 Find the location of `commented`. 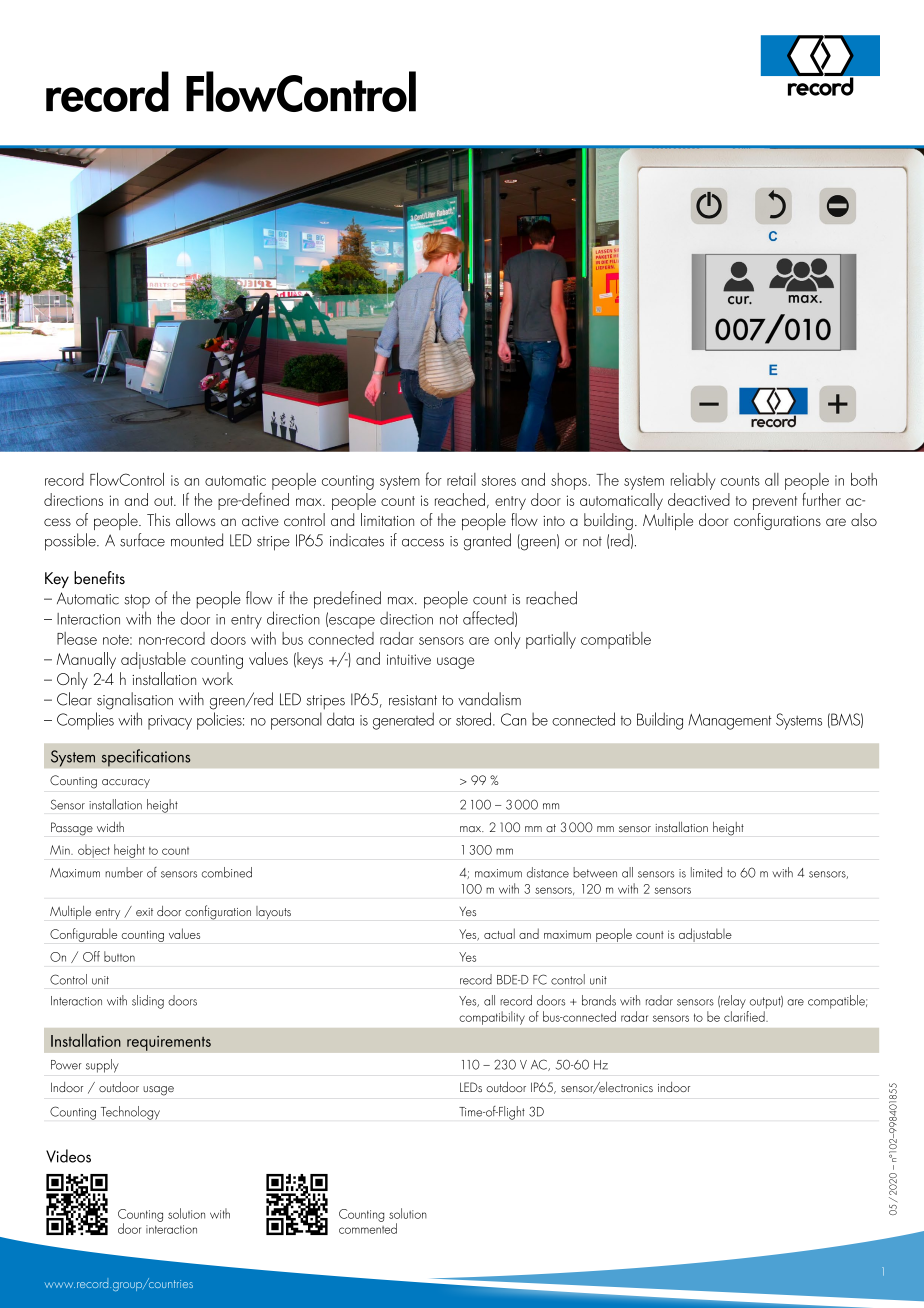

commented is located at coordinates (368, 1227).
